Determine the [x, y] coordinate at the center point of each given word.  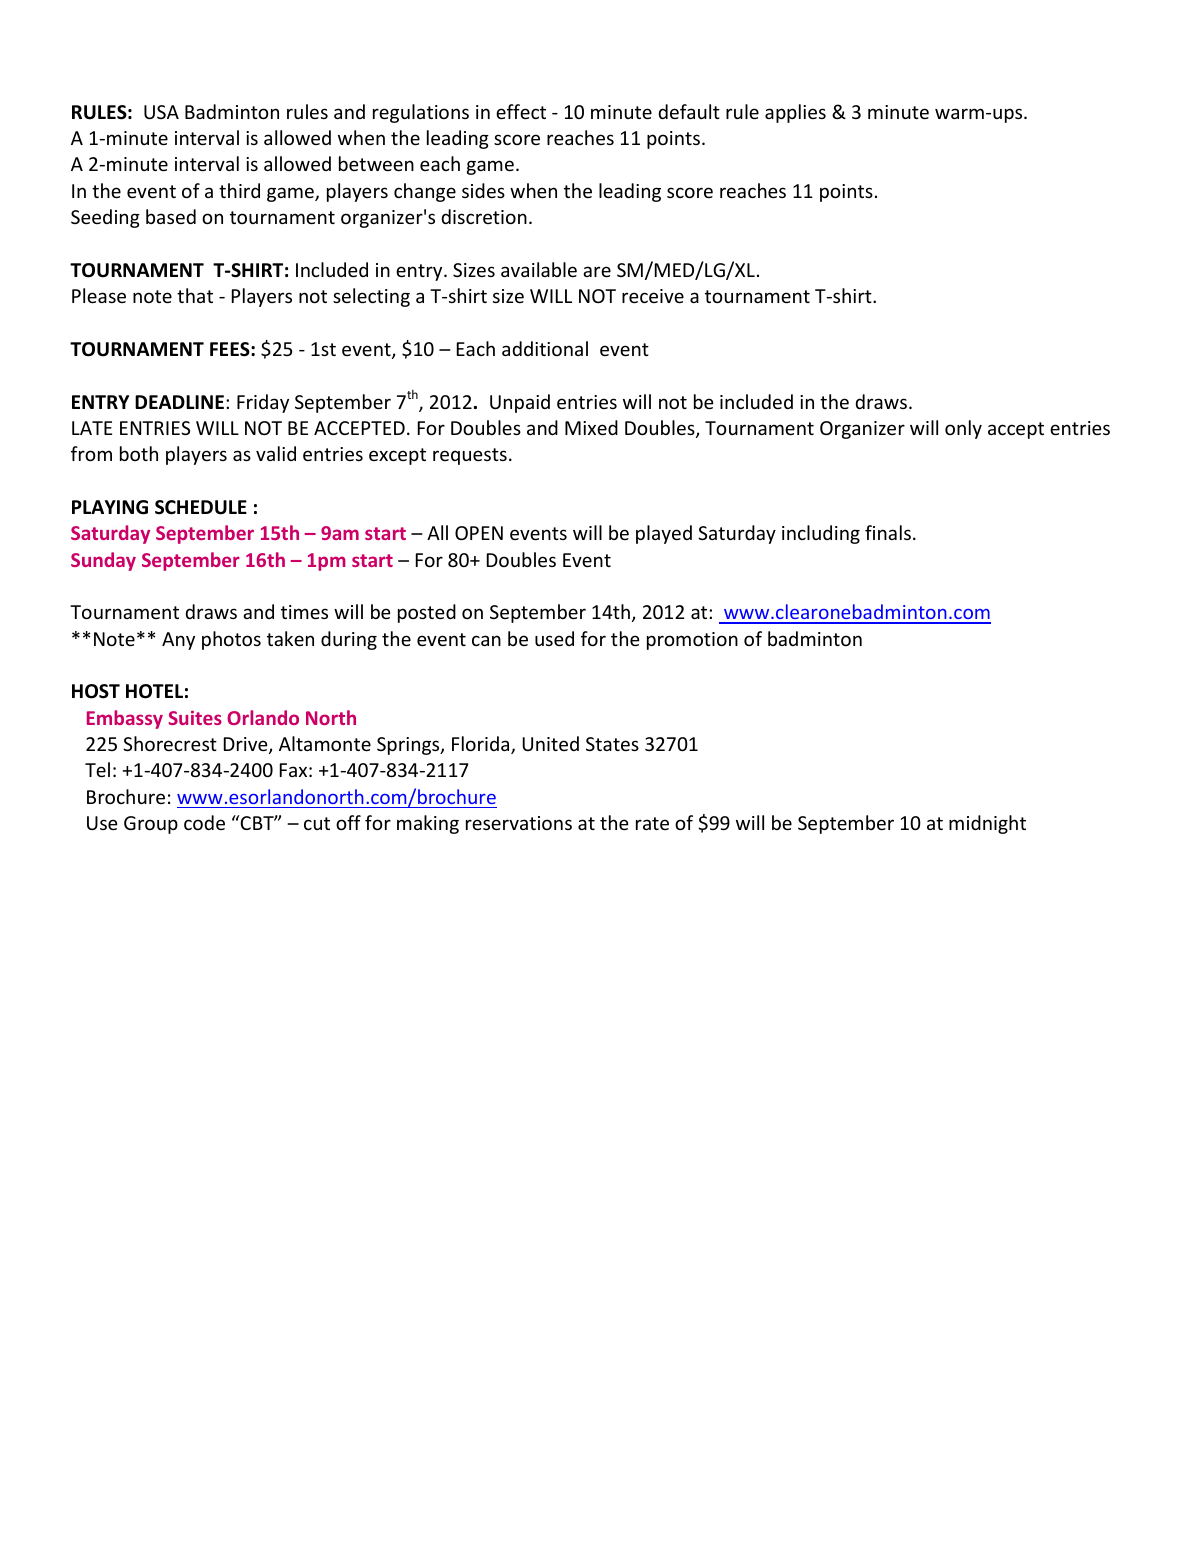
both [139, 453]
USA [161, 112]
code [204, 822]
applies [795, 113]
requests [470, 456]
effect [521, 111]
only [963, 429]
